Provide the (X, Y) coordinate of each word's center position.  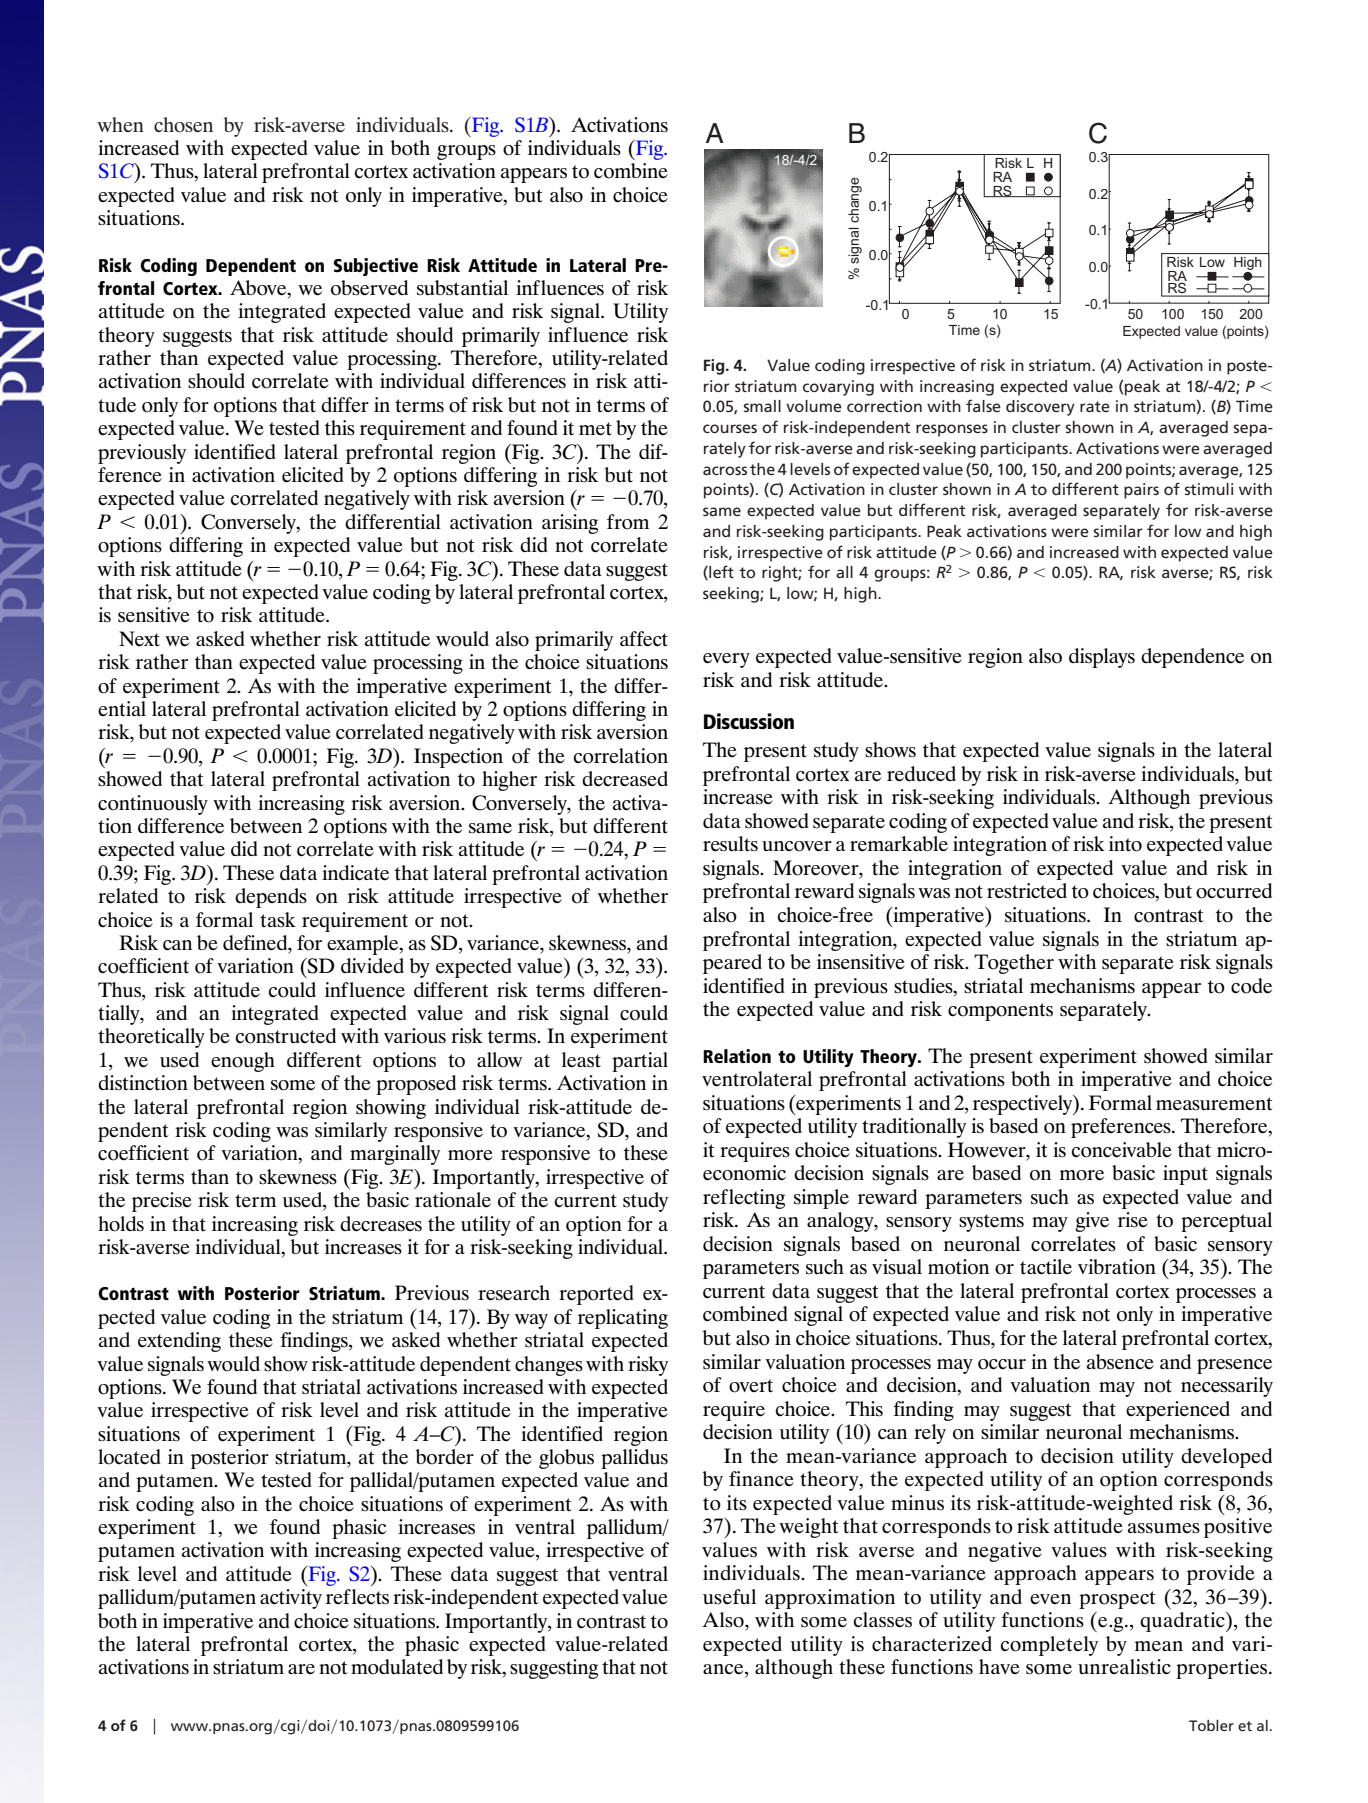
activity (291, 1599)
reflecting (744, 1199)
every (726, 660)
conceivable (1122, 1150)
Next (139, 639)
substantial (462, 288)
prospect (1117, 1600)
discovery (1040, 408)
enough (243, 1062)
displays (1102, 658)
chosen (183, 125)
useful (729, 1597)
